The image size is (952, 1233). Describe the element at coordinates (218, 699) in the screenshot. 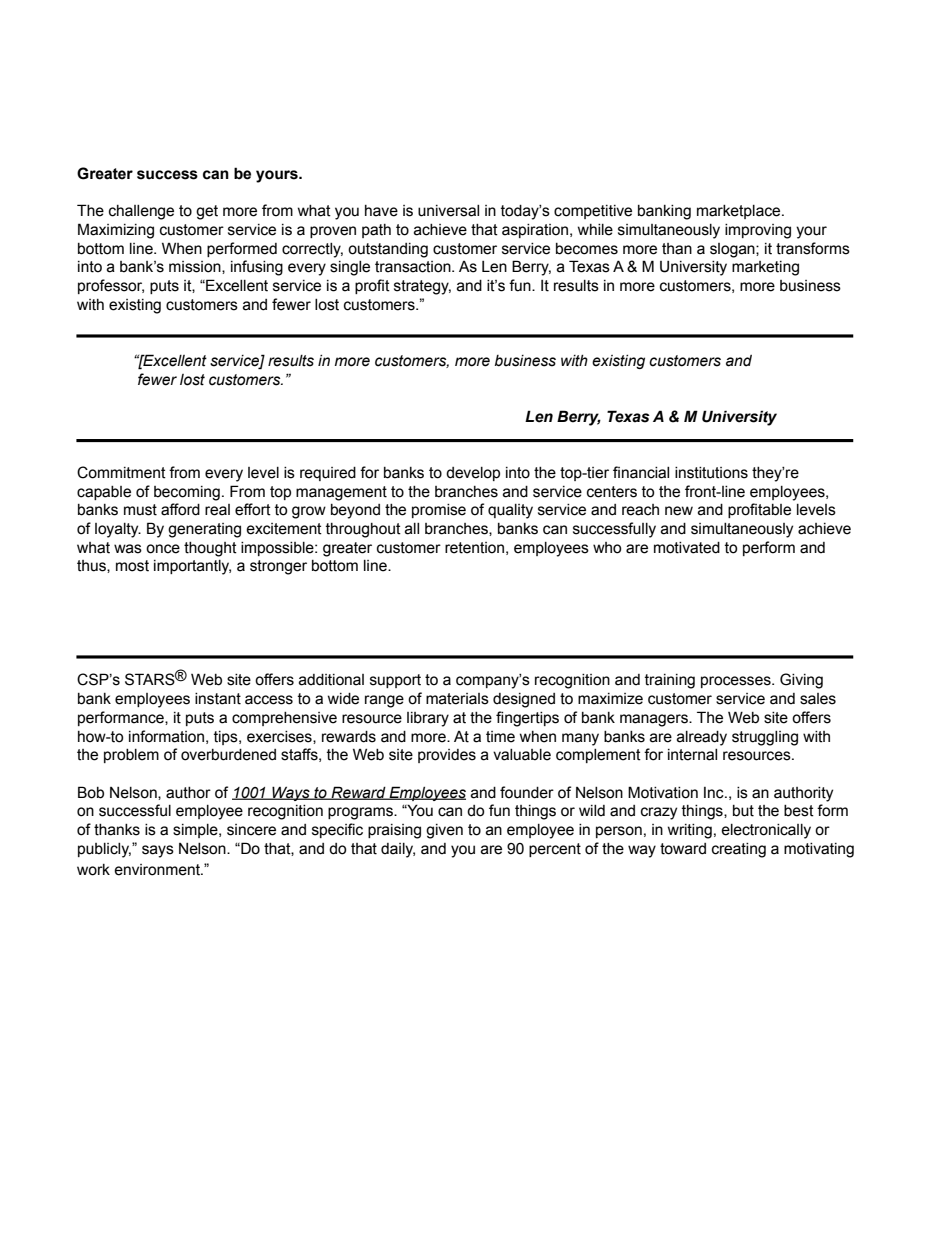

I see `instant` at that location.
